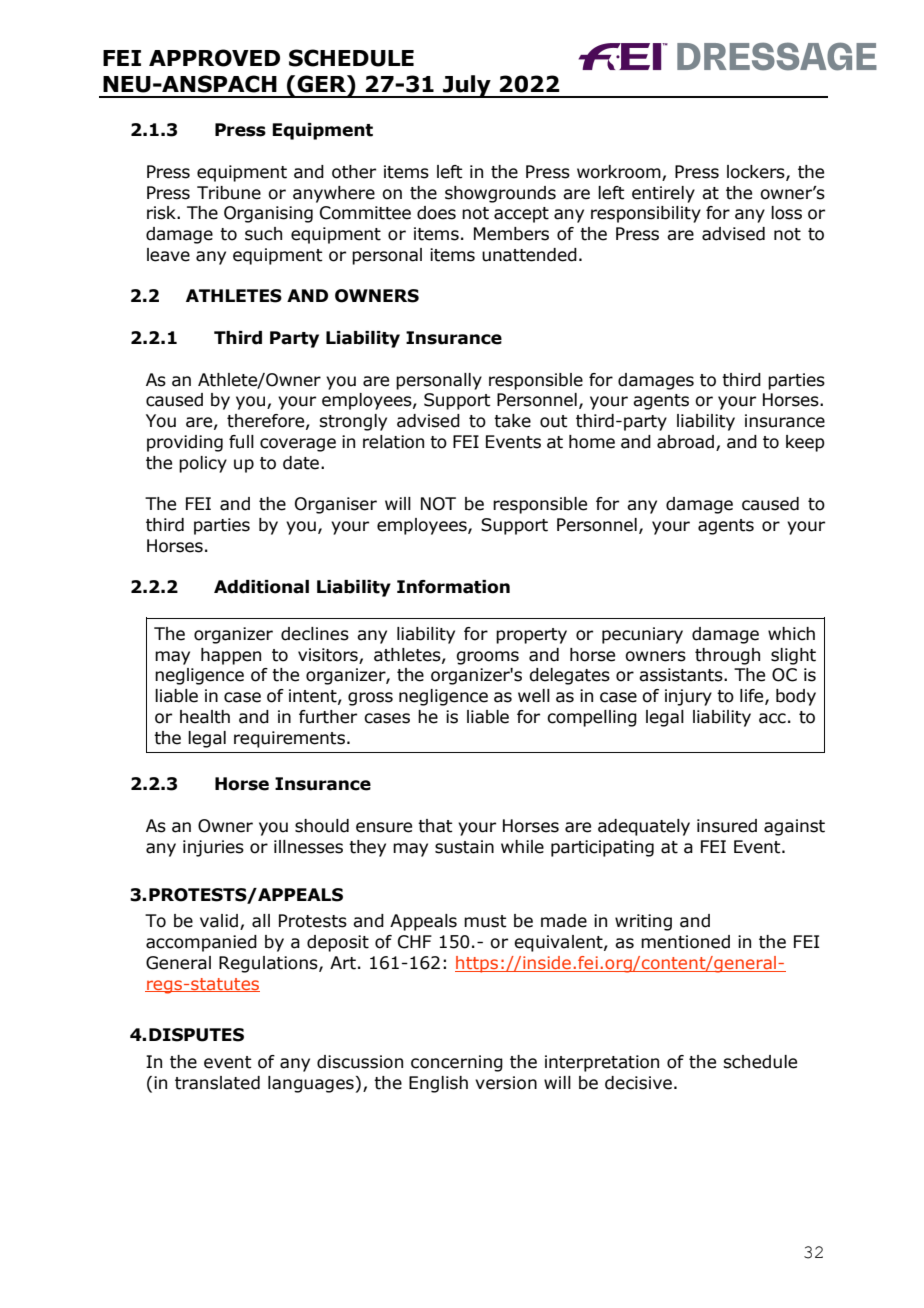 Image resolution: width=924 pixels, height=1308 pixels. What do you see at coordinates (214, 58) in the page?
I see `APPROVED` at bounding box center [214, 58].
